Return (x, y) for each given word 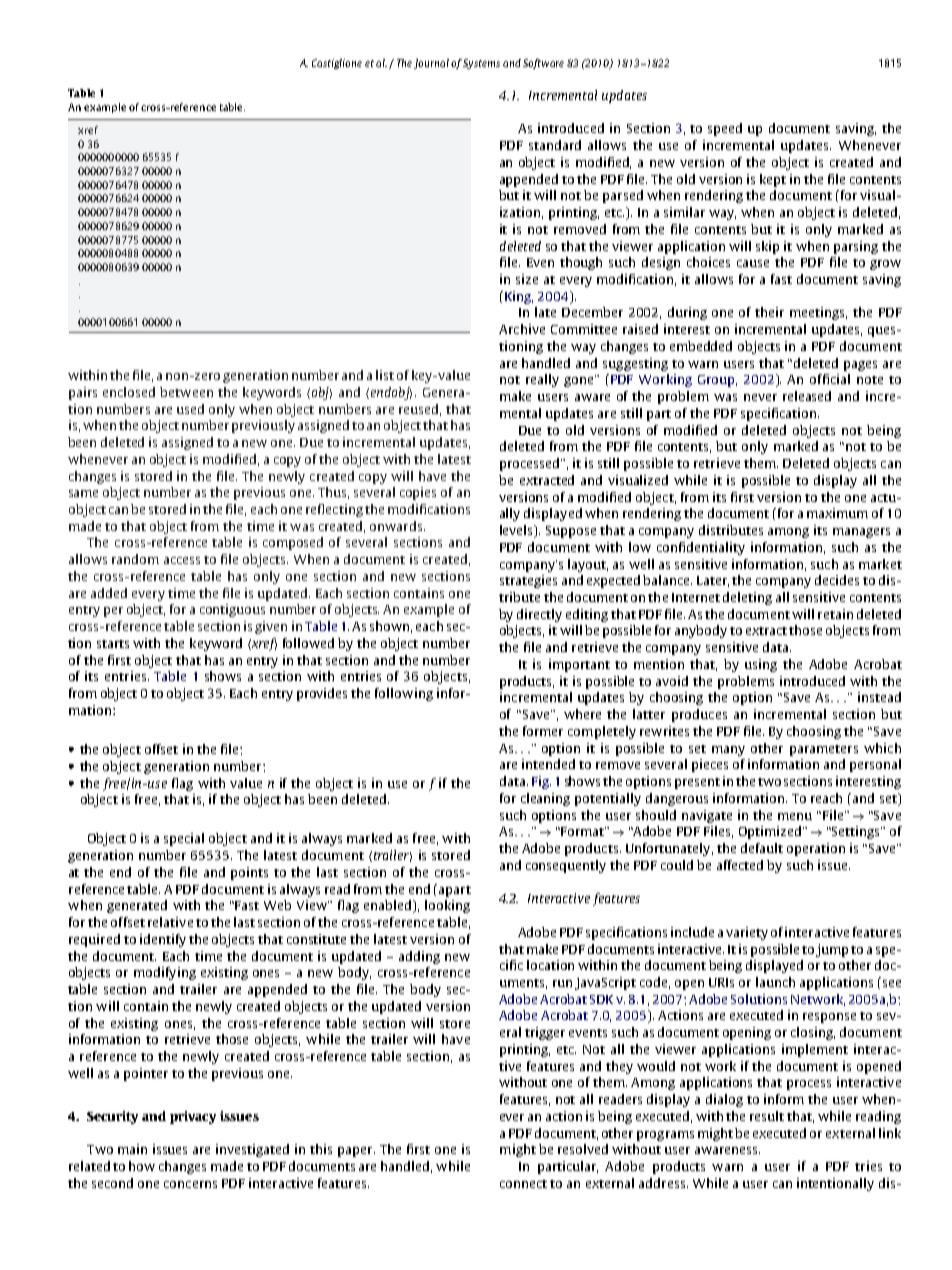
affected (740, 865)
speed (725, 129)
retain (835, 614)
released (807, 396)
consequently (566, 866)
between (186, 392)
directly (539, 615)
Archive (522, 329)
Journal (433, 64)
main (132, 1149)
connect (523, 1184)
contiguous (232, 610)
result (767, 1116)
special (184, 839)
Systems (481, 64)
